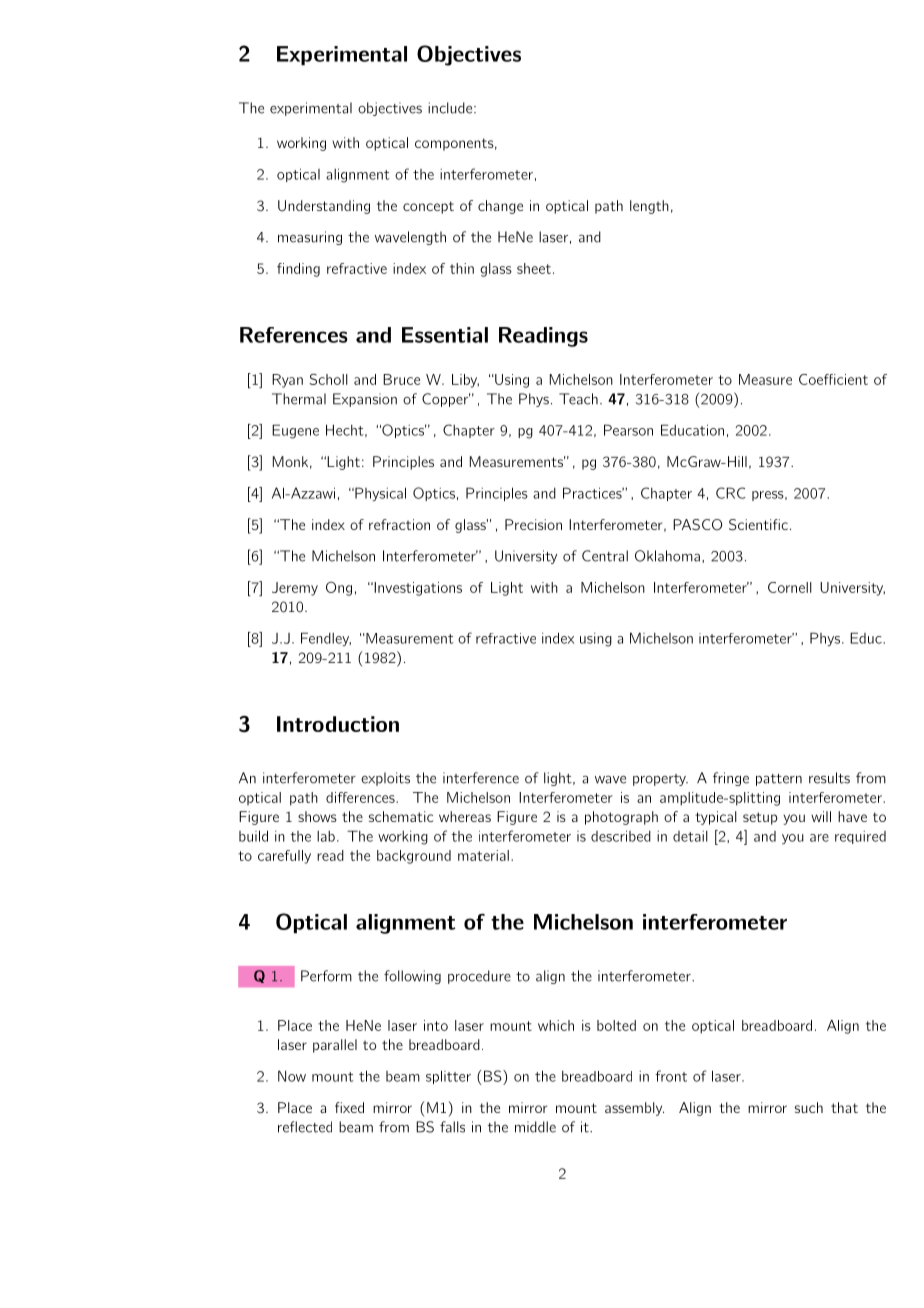  I want to click on Central, so click(605, 556).
